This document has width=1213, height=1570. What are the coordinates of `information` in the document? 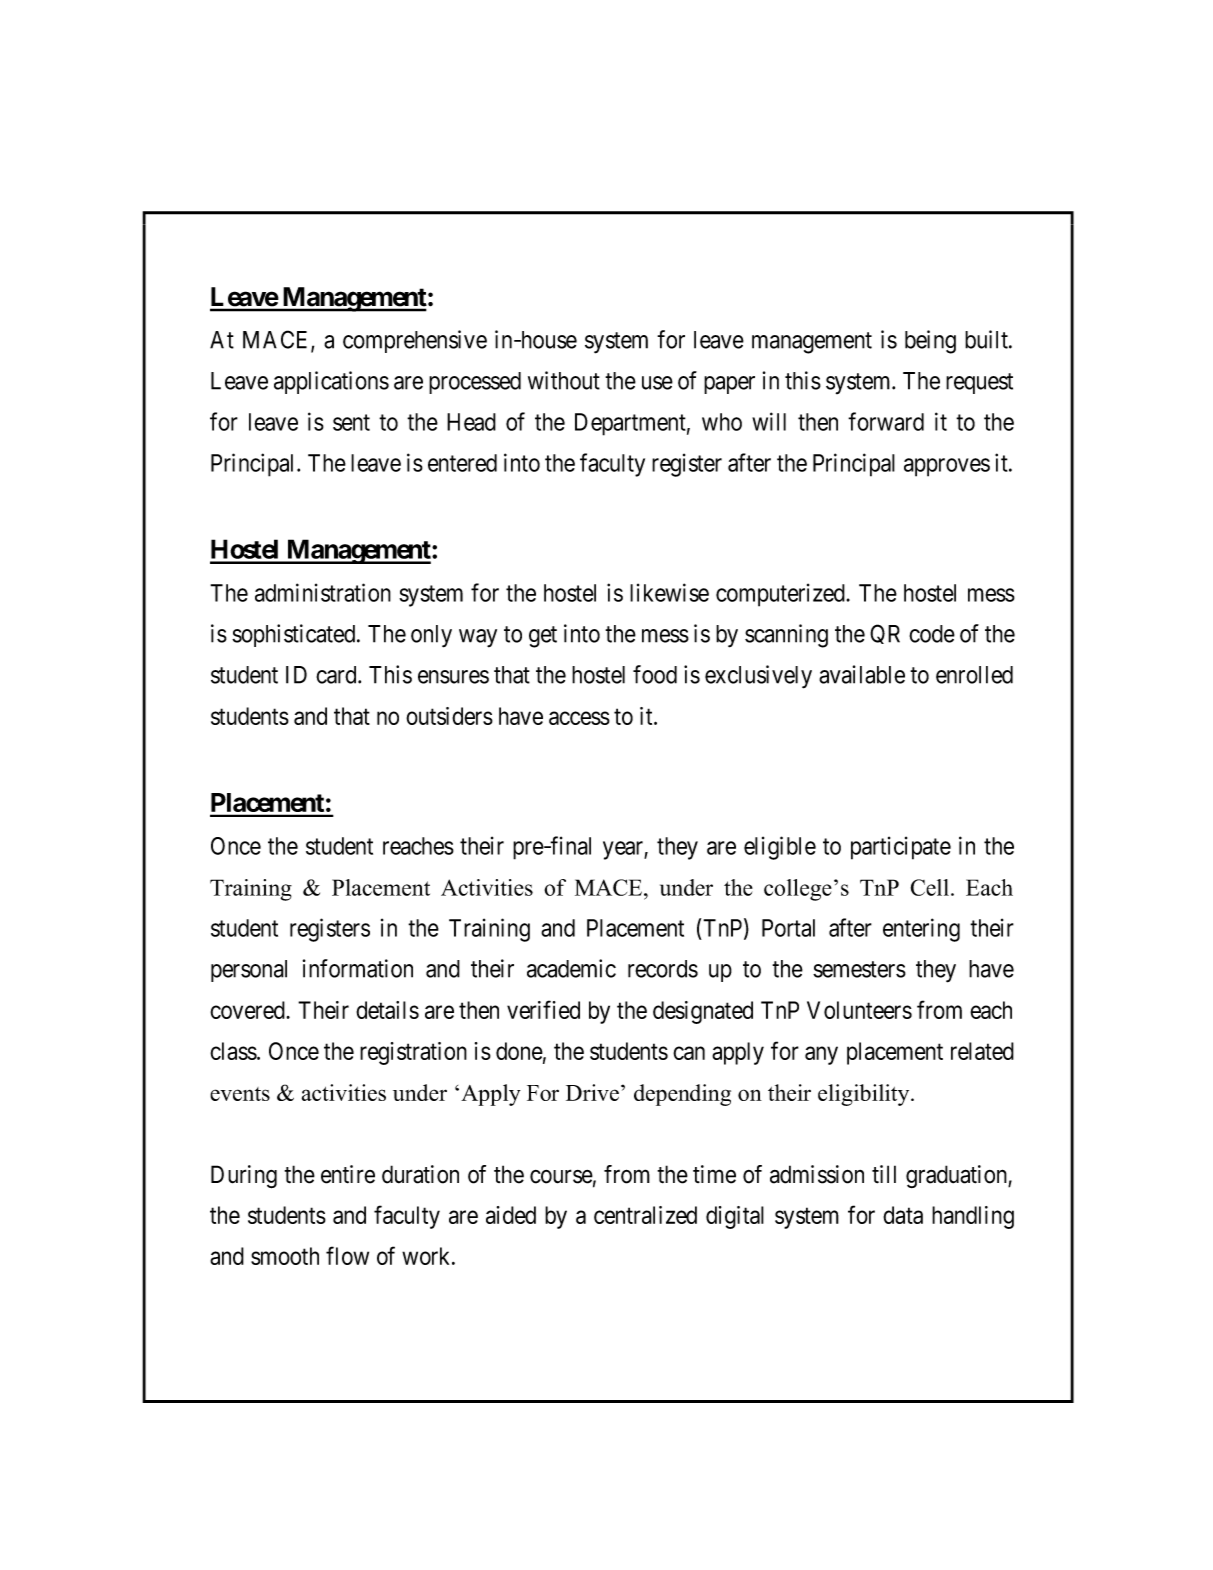 It's located at (358, 968).
